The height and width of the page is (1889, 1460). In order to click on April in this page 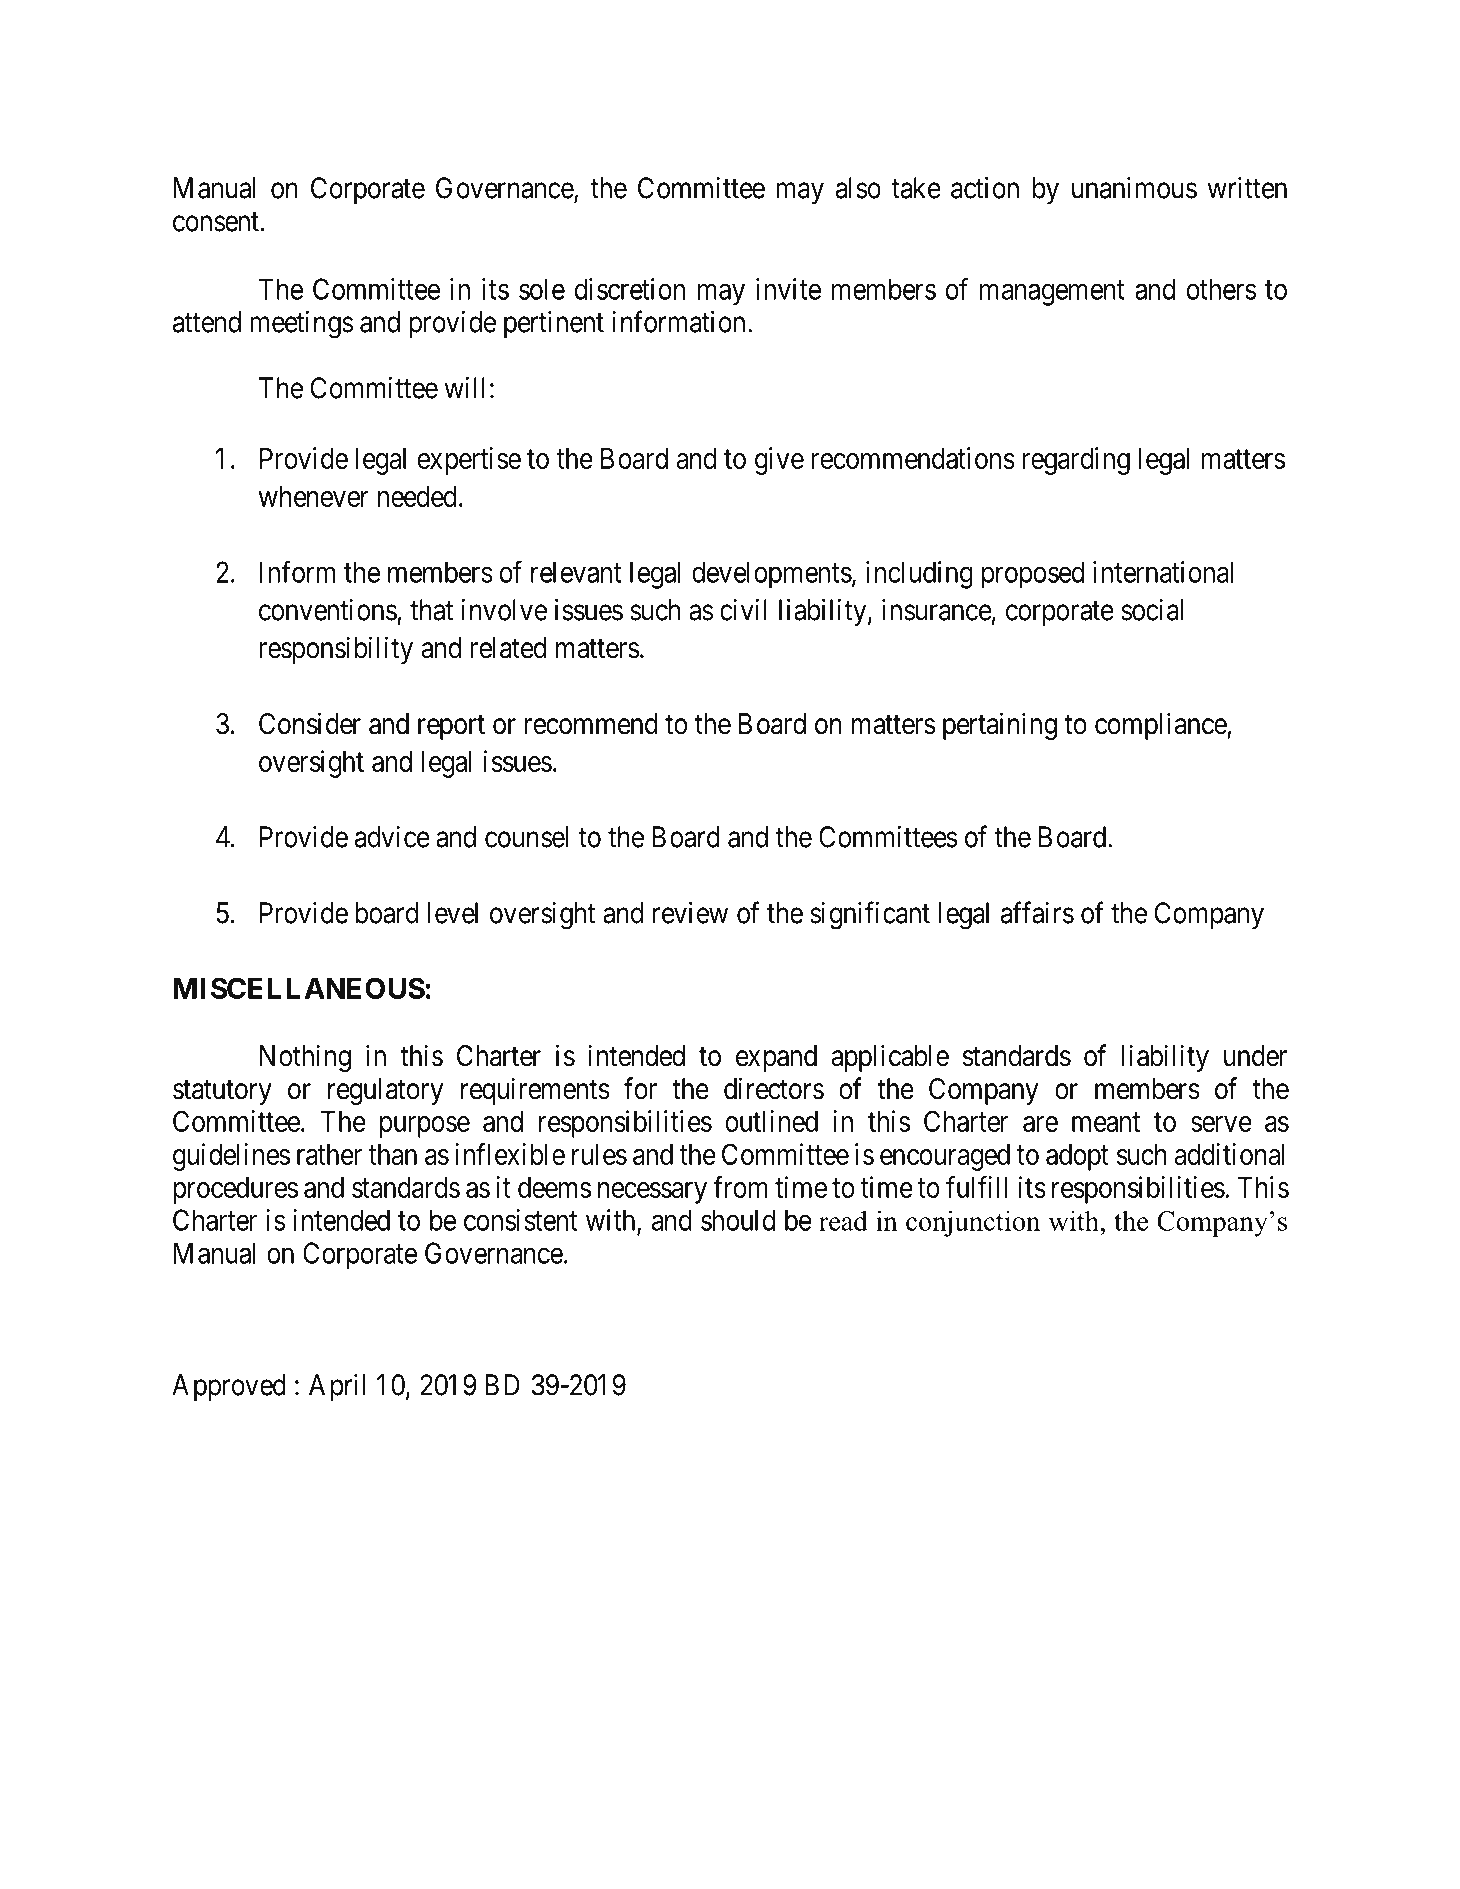, I will do `click(337, 1387)`.
